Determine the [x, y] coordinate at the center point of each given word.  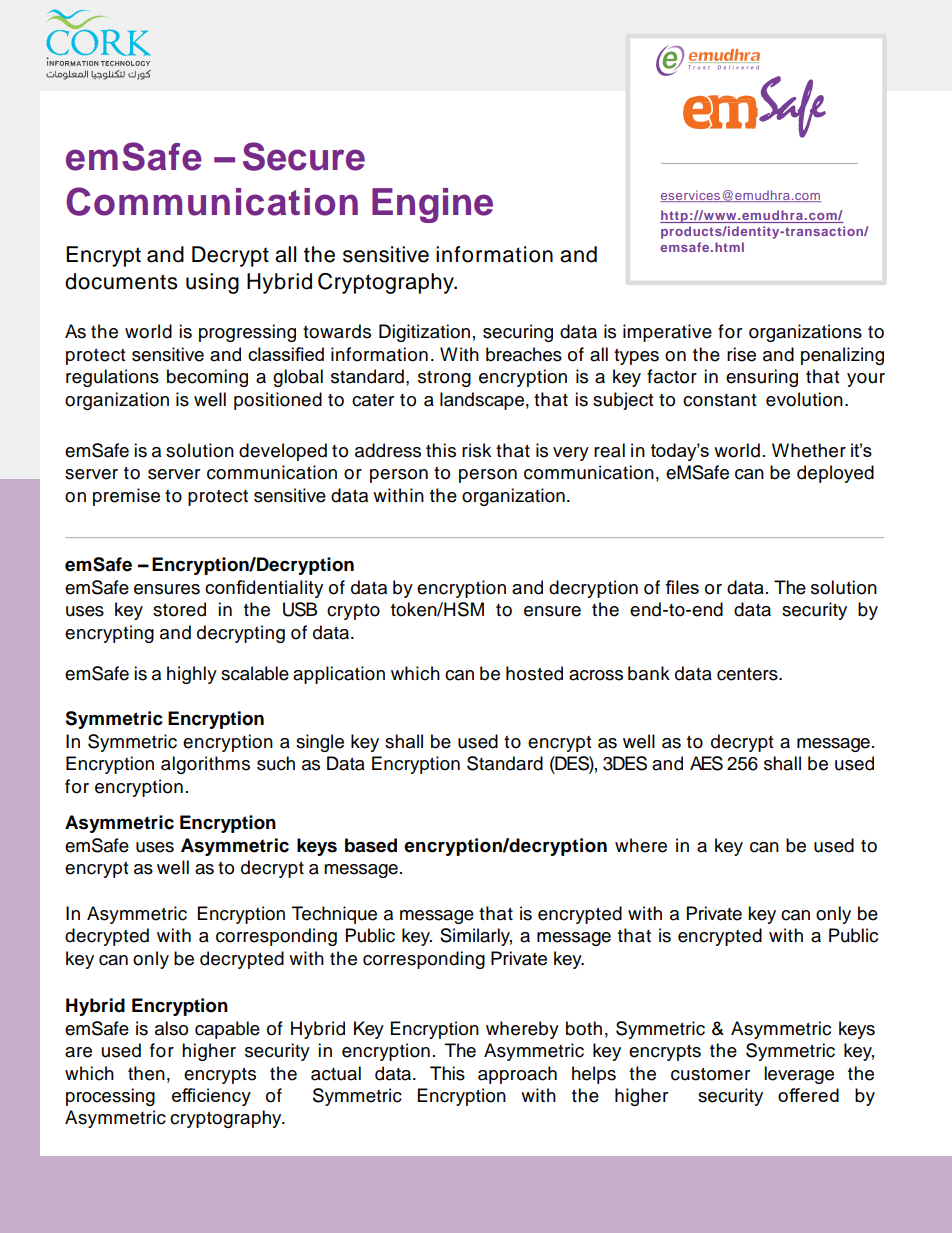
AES [706, 763]
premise [126, 497]
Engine [432, 205]
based [371, 845]
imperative [667, 333]
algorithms [205, 765]
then [146, 1073]
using [212, 283]
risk [476, 450]
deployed [835, 474]
